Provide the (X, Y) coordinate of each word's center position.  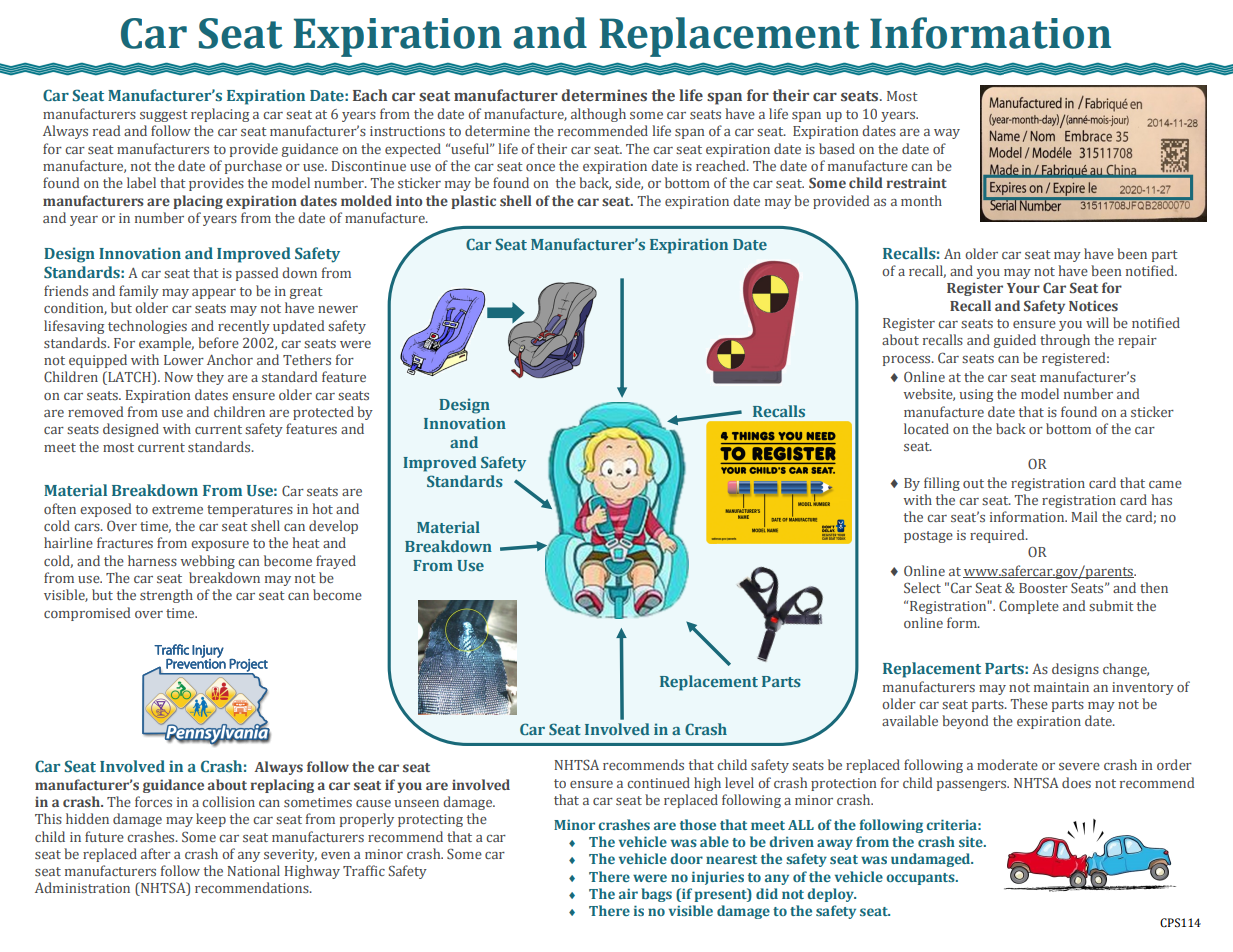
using (976, 395)
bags (656, 895)
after (156, 853)
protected (323, 413)
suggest (164, 116)
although (598, 115)
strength (166, 596)
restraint (916, 182)
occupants (921, 879)
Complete (1029, 607)
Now (178, 377)
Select (922, 587)
